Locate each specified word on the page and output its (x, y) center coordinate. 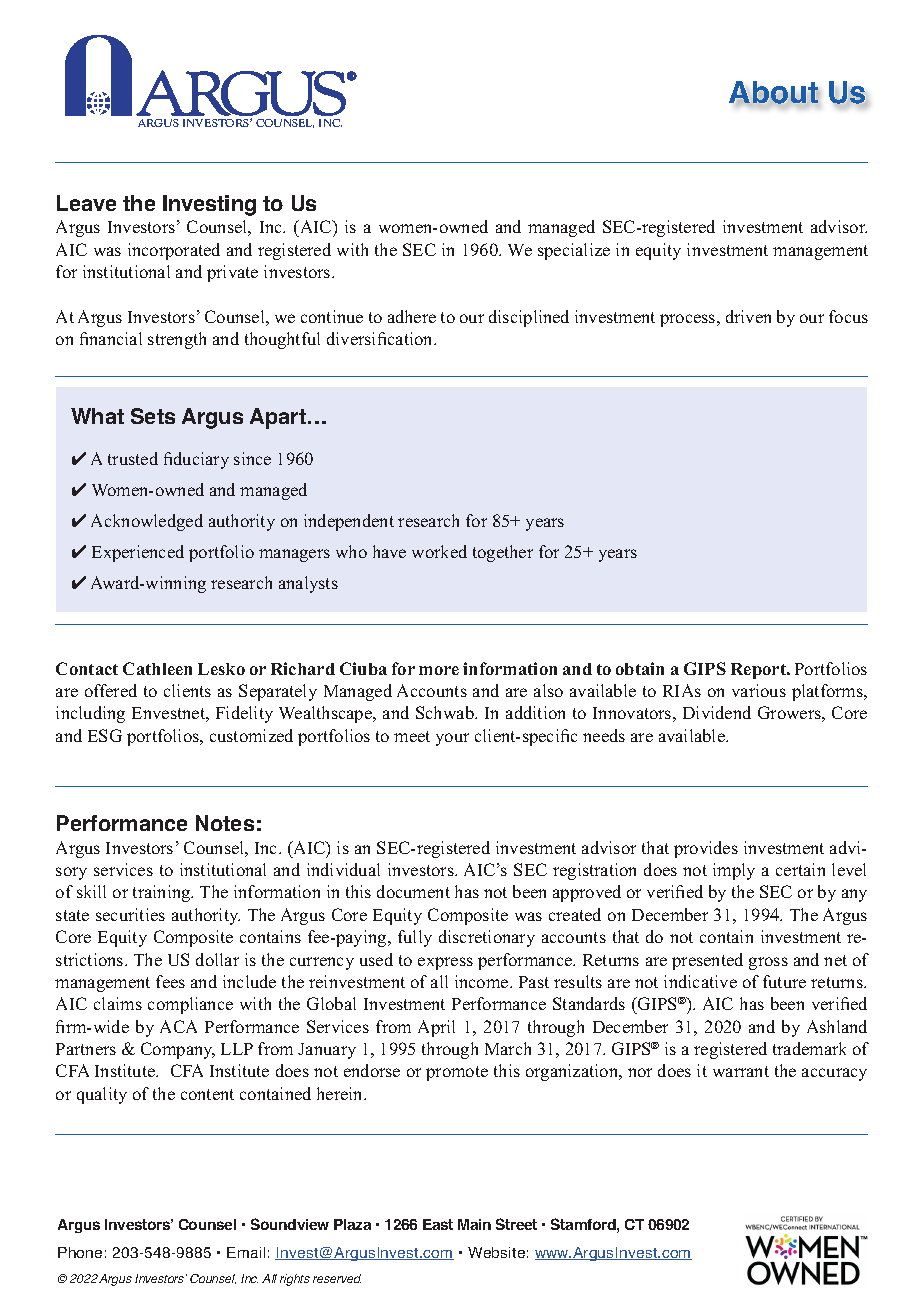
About (774, 93)
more (439, 670)
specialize (574, 251)
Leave (86, 203)
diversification (381, 338)
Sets (153, 416)
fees (170, 981)
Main (474, 1224)
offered (111, 690)
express (445, 963)
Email (246, 1252)
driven (748, 316)
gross (768, 963)
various (759, 690)
